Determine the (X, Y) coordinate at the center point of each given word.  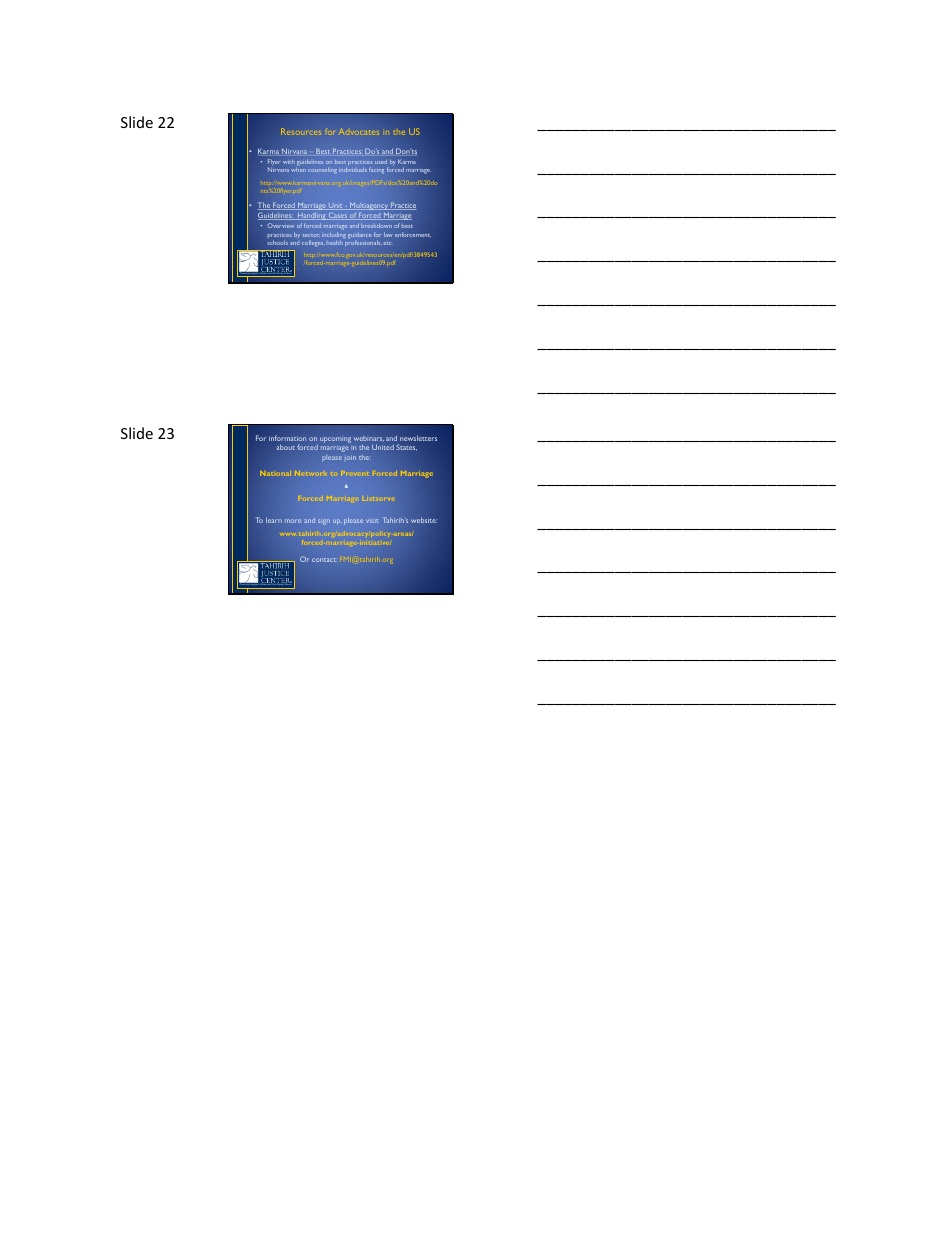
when (298, 170)
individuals (353, 170)
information (287, 438)
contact (324, 560)
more (293, 521)
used (381, 162)
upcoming (335, 440)
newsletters (418, 438)
